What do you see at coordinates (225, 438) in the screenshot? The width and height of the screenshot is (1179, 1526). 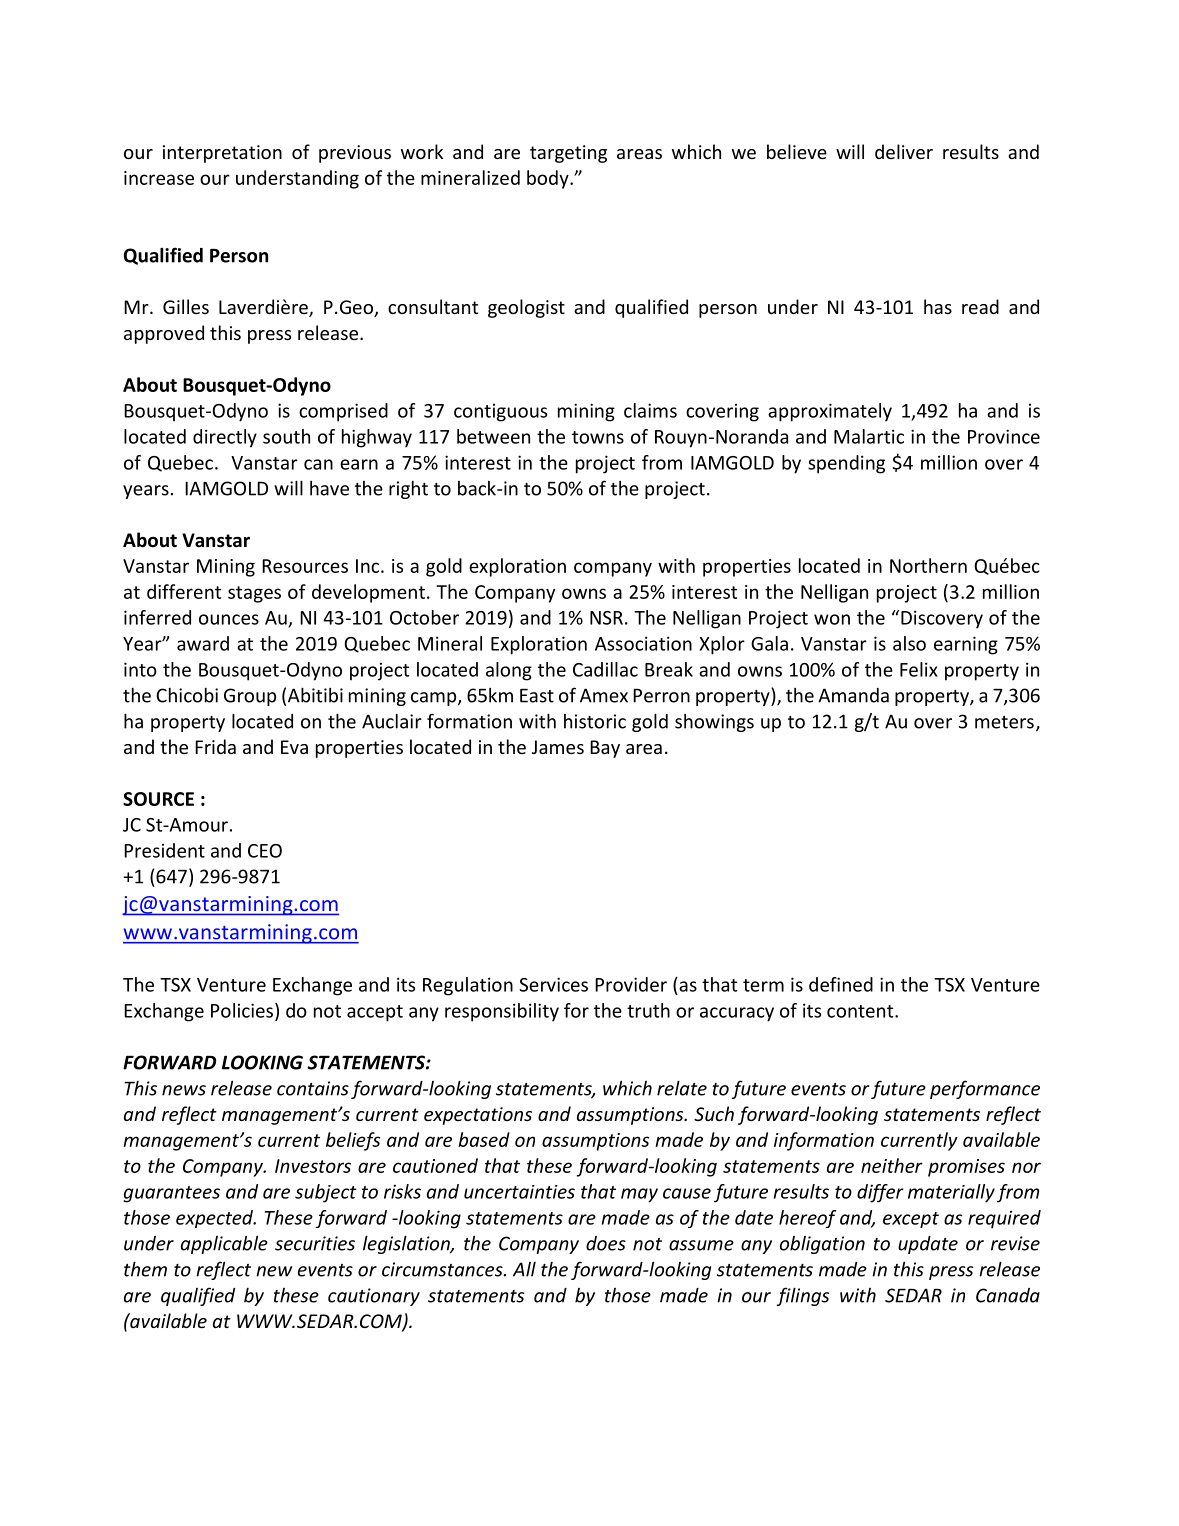 I see `directly` at bounding box center [225, 438].
